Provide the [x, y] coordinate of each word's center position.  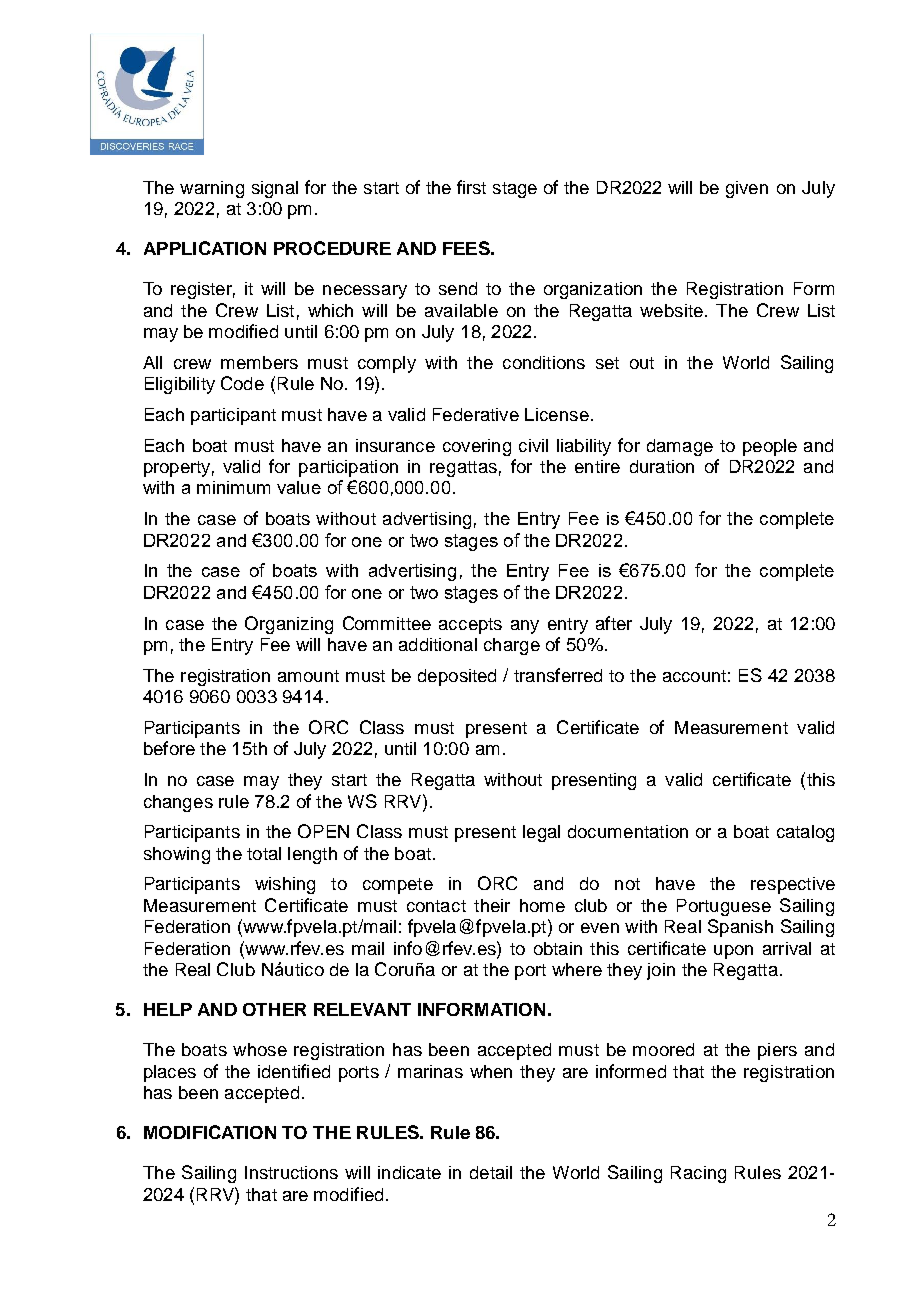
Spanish [740, 928]
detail [491, 1172]
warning [212, 189]
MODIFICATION [210, 1132]
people [770, 447]
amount [308, 676]
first [471, 187]
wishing [285, 885]
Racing [698, 1174]
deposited [457, 677]
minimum [233, 487]
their [492, 905]
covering [477, 447]
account [694, 676]
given [747, 189]
